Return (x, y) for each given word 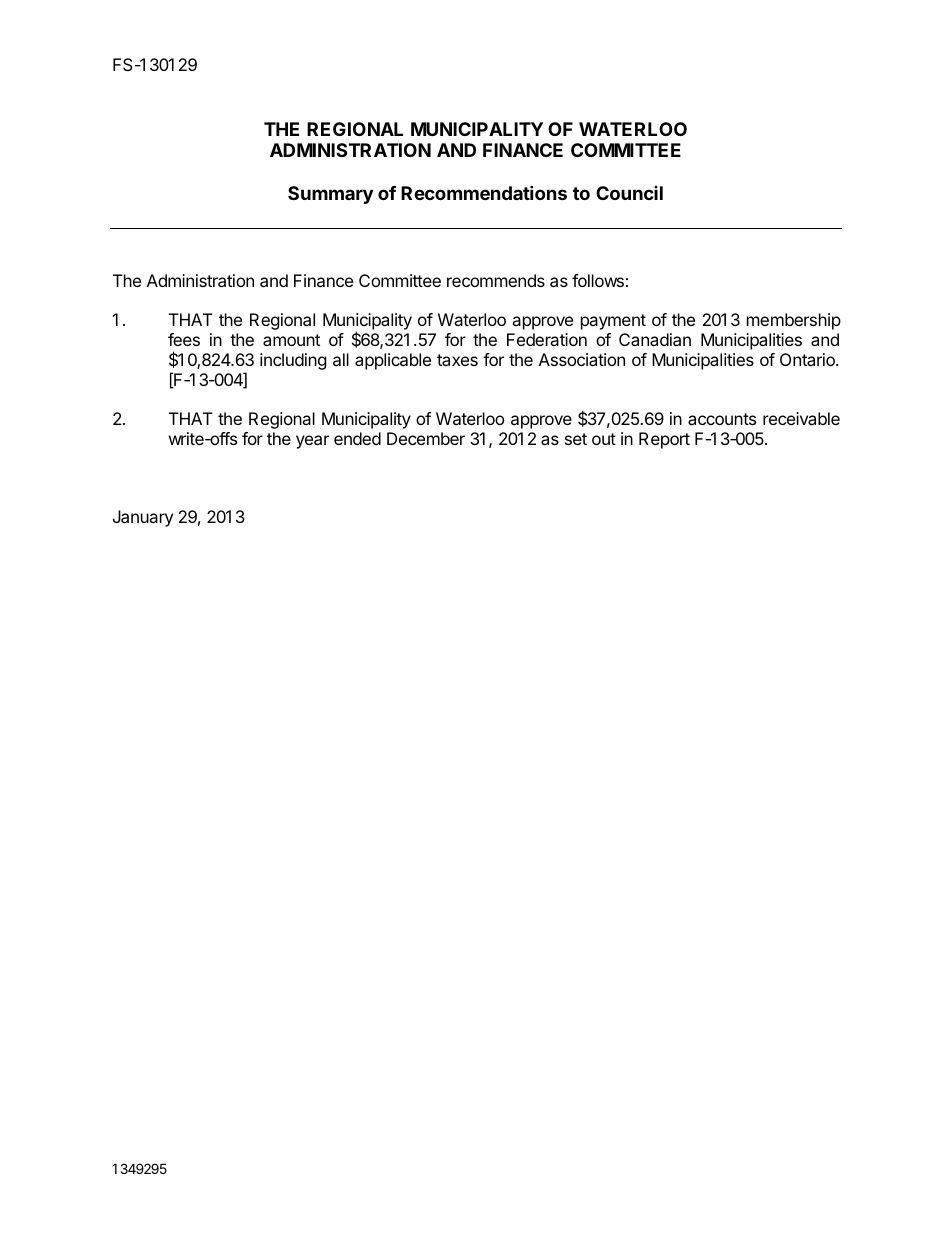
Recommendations (484, 192)
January (143, 518)
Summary (330, 195)
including (293, 361)
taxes (457, 360)
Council (629, 193)
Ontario (808, 359)
